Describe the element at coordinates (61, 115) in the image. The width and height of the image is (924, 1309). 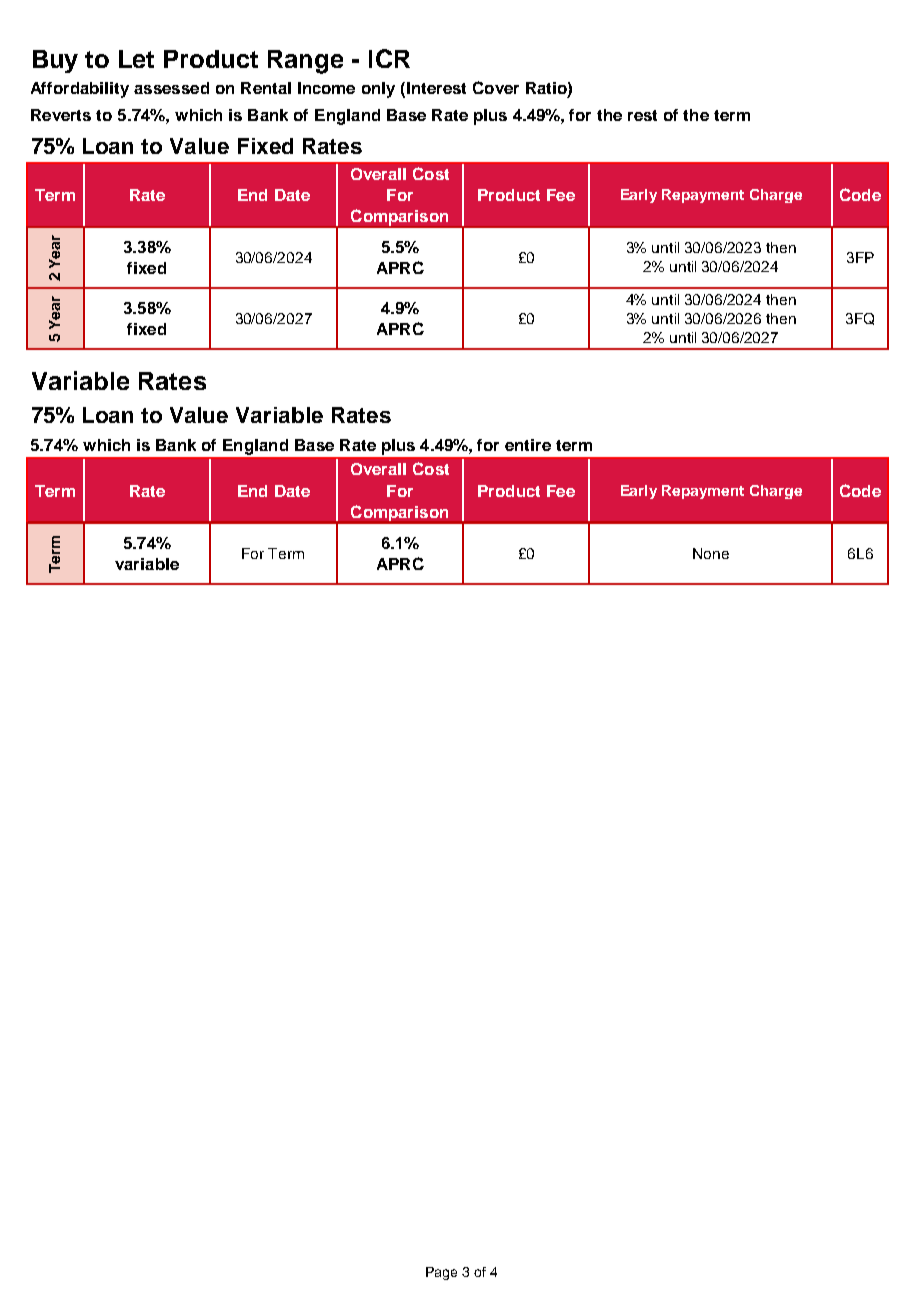
I see `Reverts` at that location.
